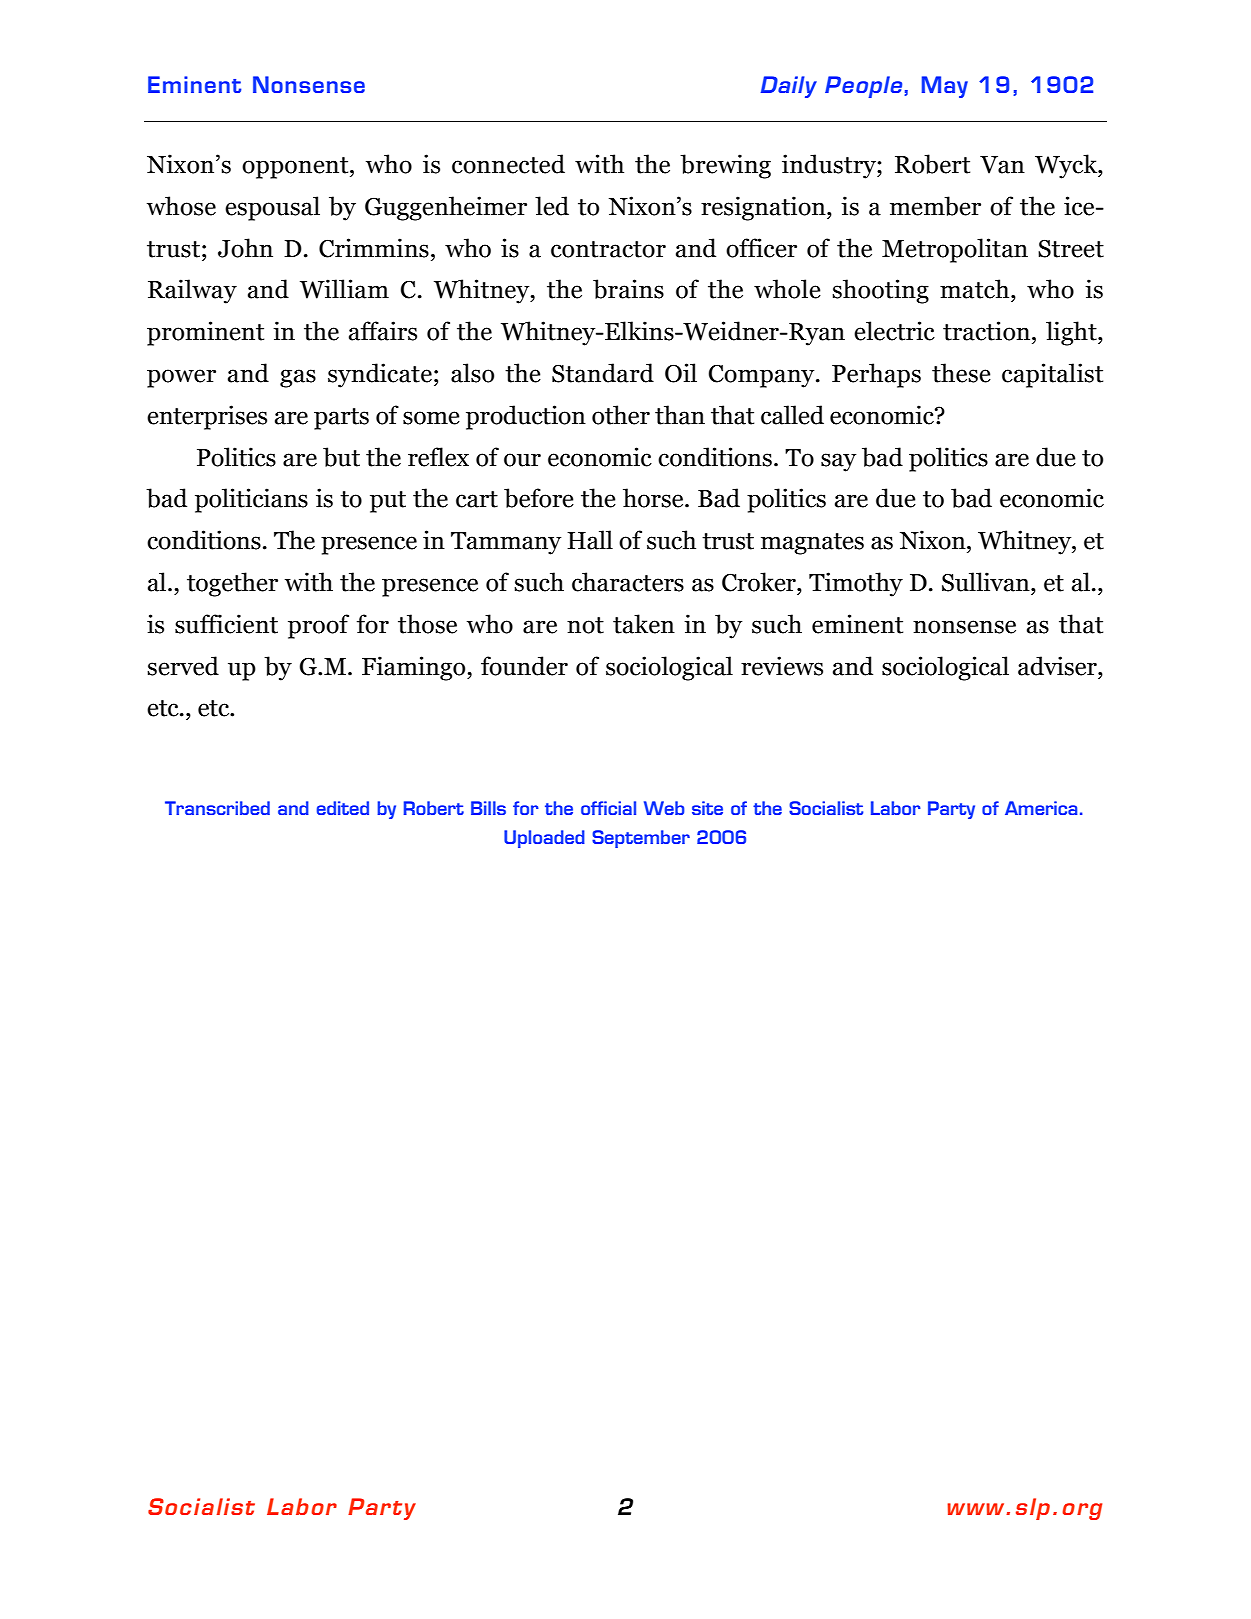 Image resolution: width=1251 pixels, height=1619 pixels. What do you see at coordinates (608, 808) in the screenshot?
I see `official` at bounding box center [608, 808].
